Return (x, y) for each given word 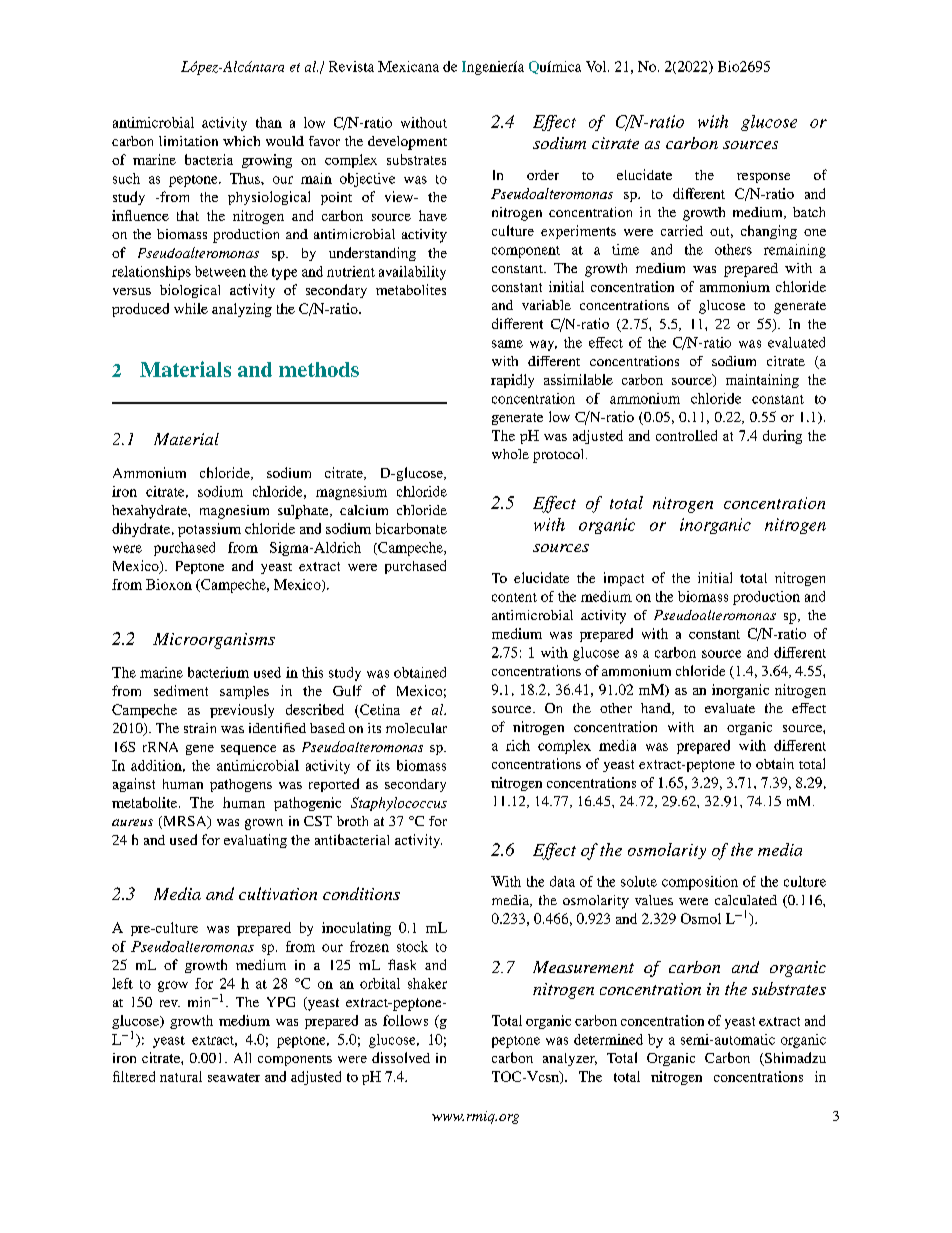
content (514, 597)
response (763, 178)
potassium (209, 530)
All (242, 1057)
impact (624, 579)
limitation (188, 141)
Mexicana (408, 66)
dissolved (401, 1057)
